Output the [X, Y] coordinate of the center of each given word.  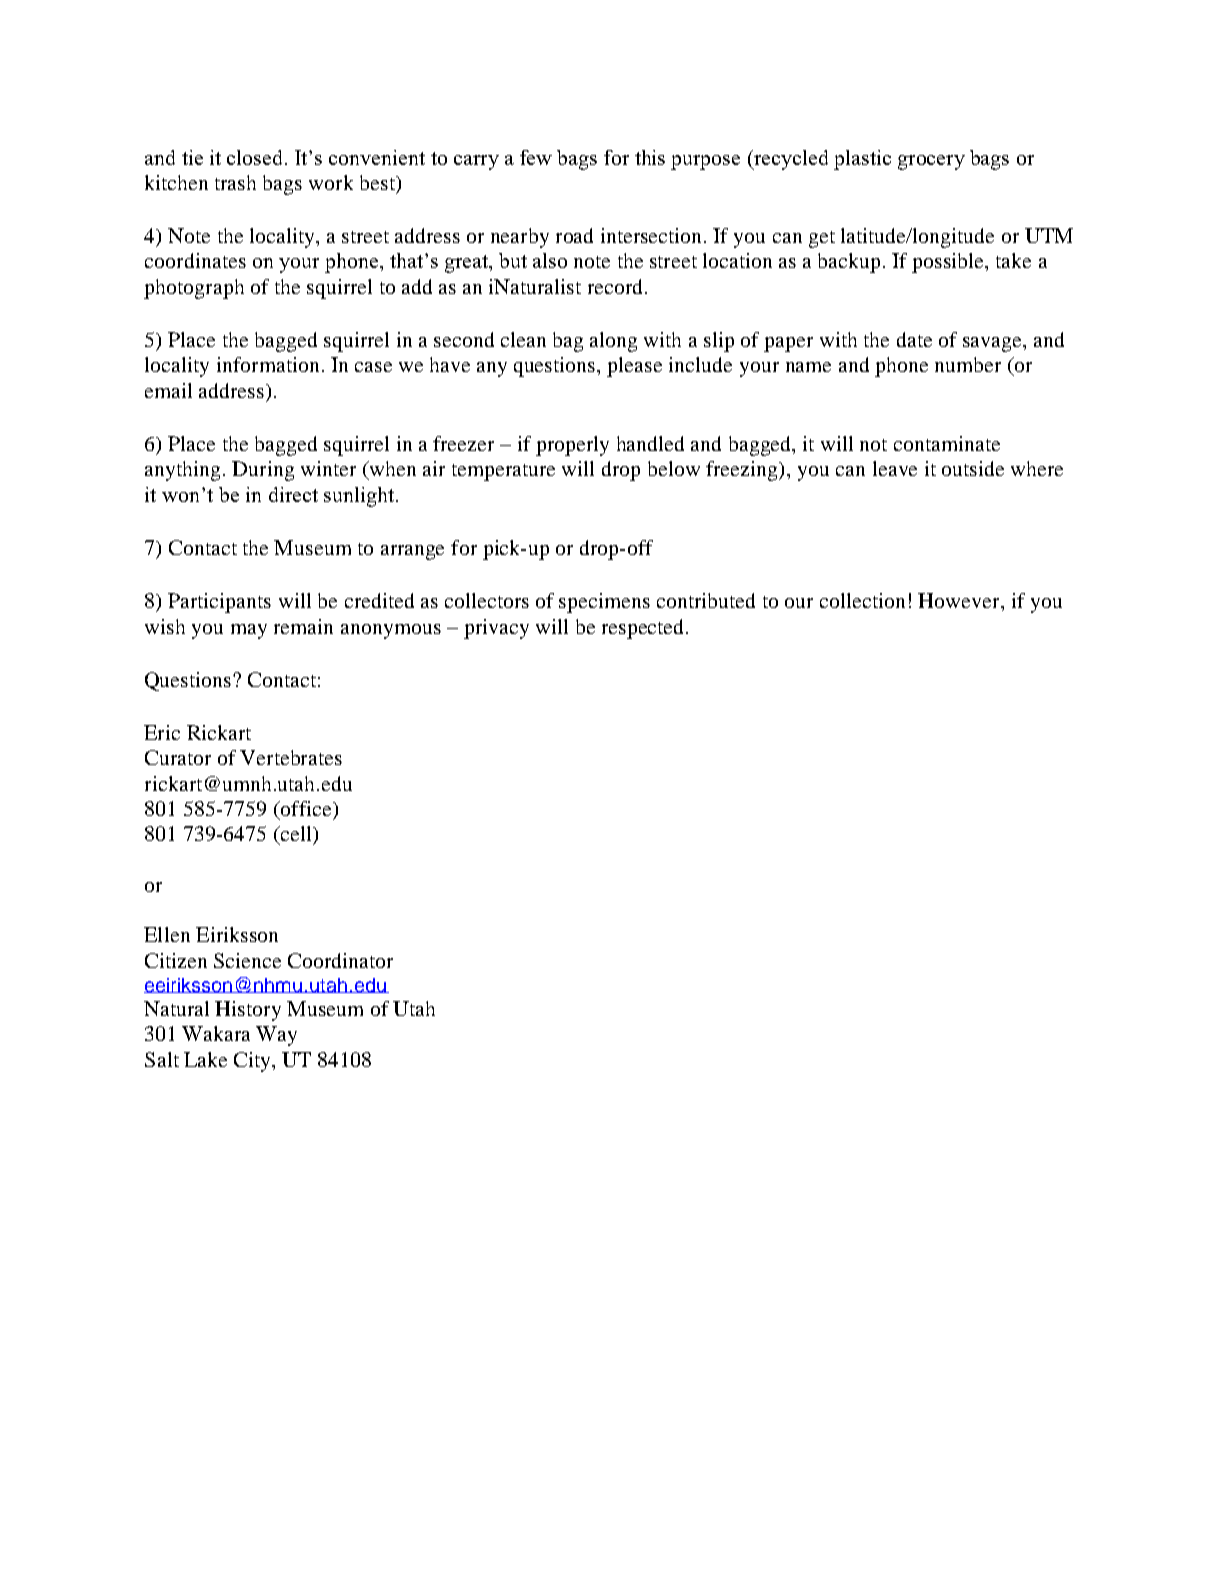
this [650, 157]
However [960, 600]
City [253, 1062]
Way [276, 1036]
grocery [931, 162]
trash [235, 182]
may [249, 631]
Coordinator [340, 960]
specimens [604, 603]
